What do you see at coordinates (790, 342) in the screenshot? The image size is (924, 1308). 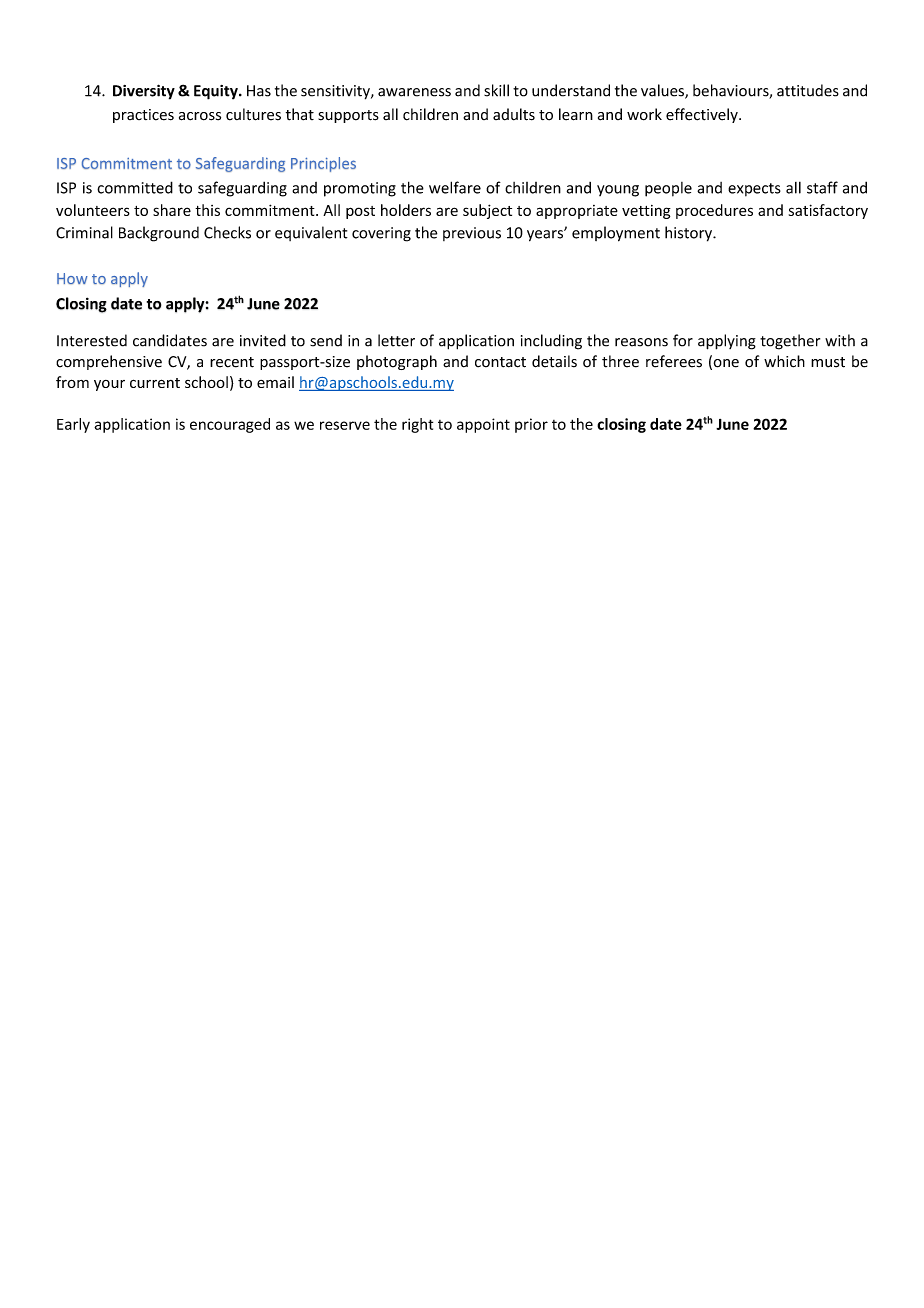 I see `together` at bounding box center [790, 342].
